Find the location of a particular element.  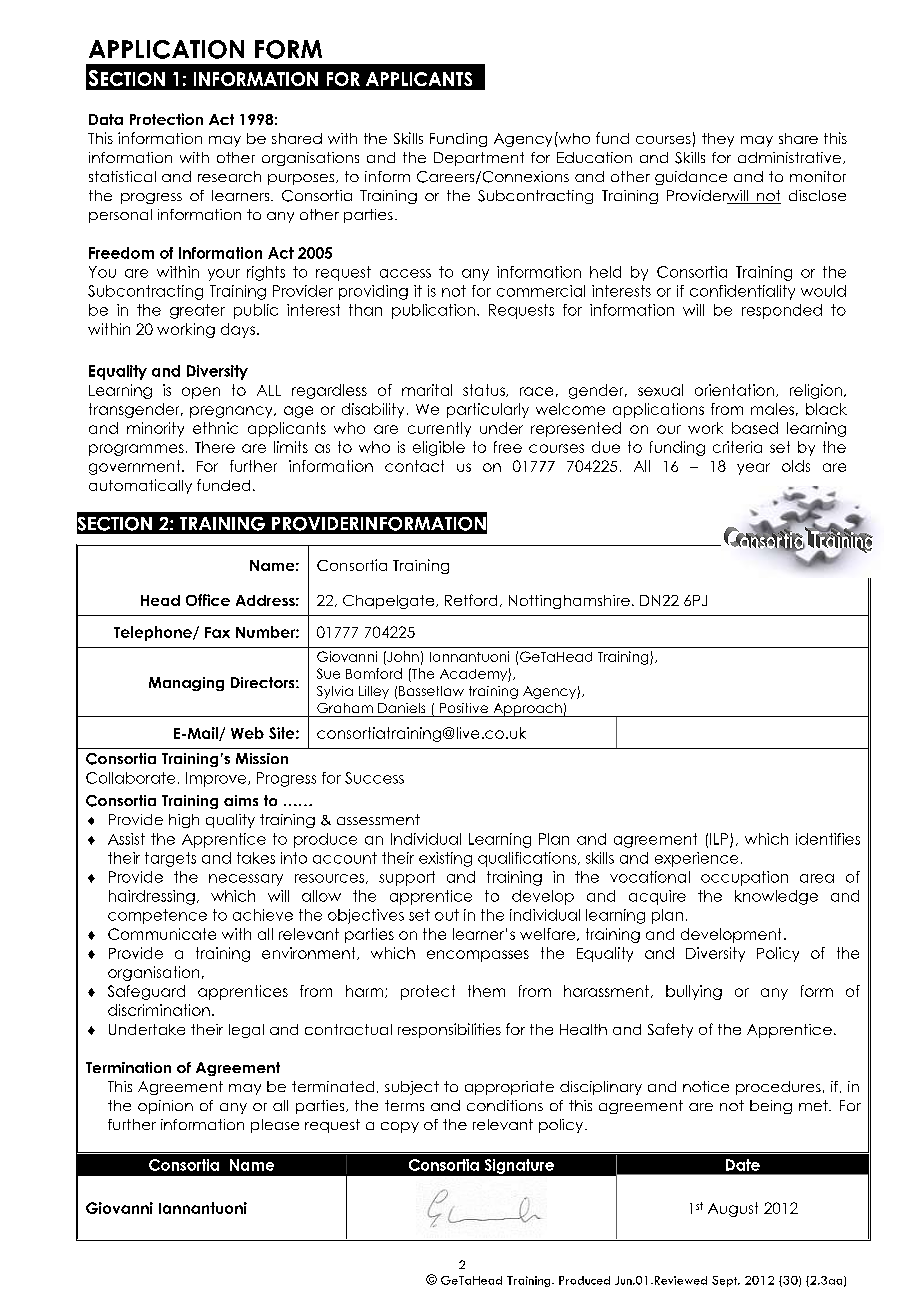

Department is located at coordinates (479, 159).
